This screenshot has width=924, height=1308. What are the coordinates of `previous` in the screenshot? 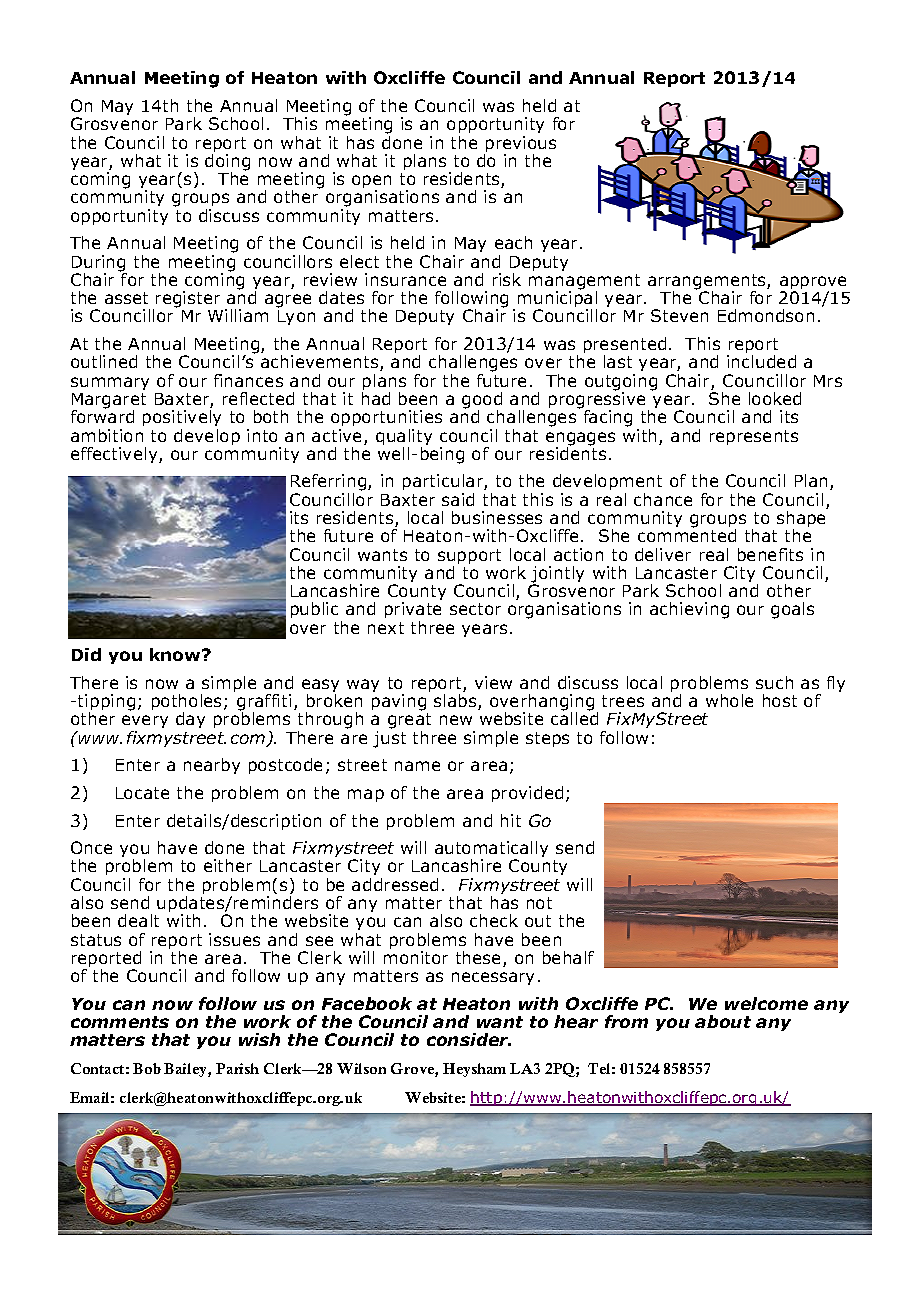 It's located at (520, 145).
